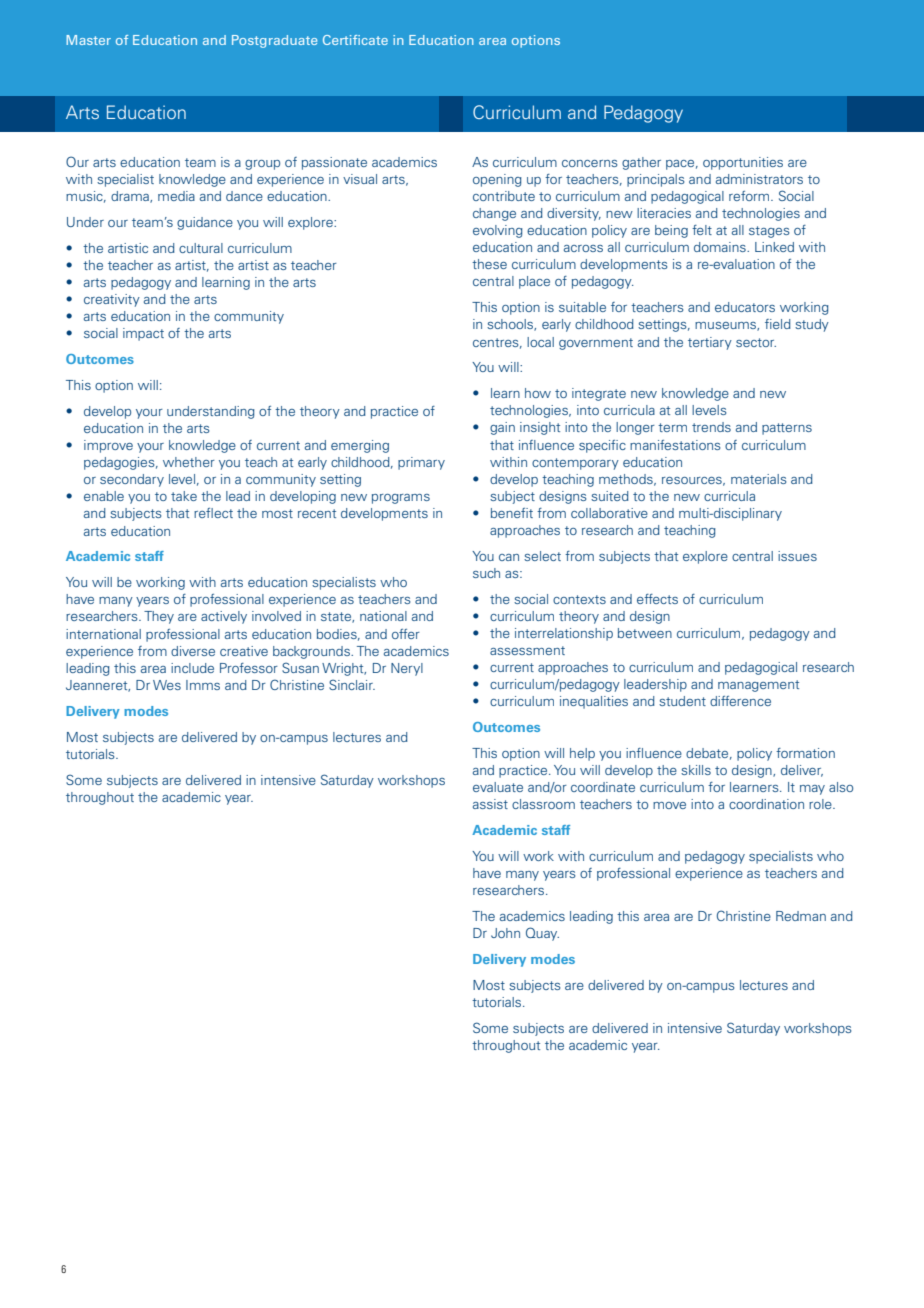  Describe the element at coordinates (756, 342) in the screenshot. I see `sector` at that location.
